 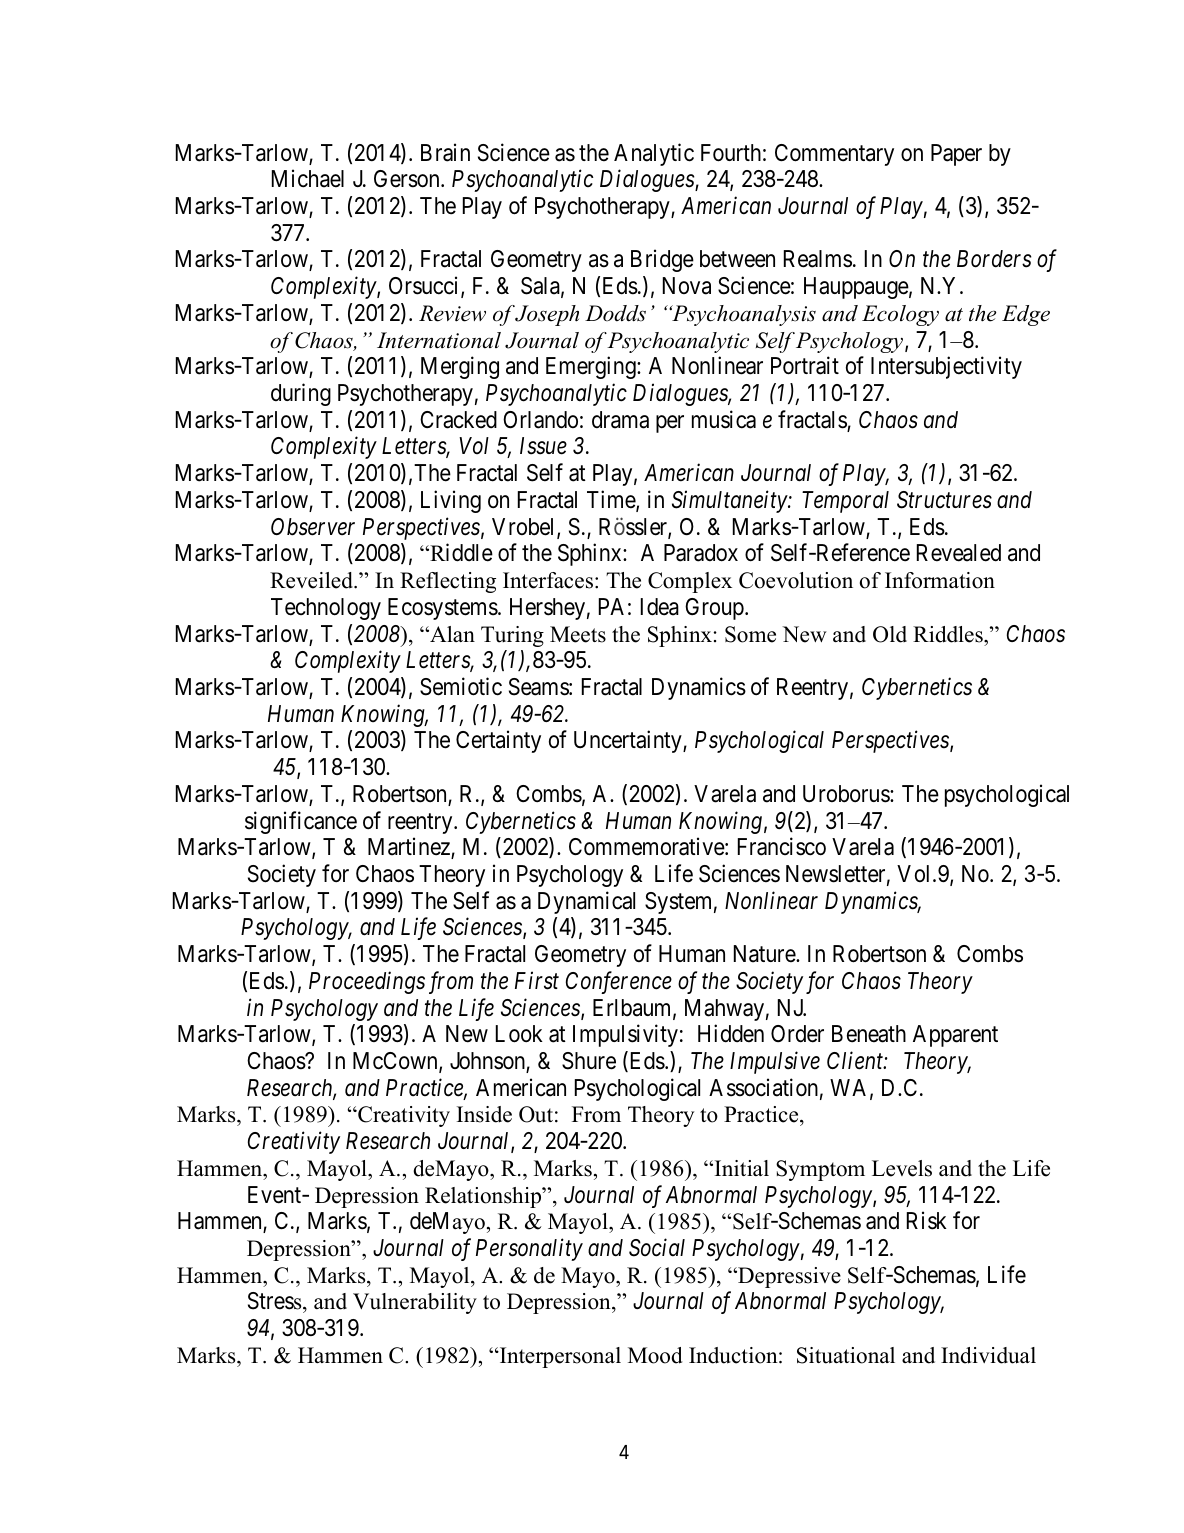 What do you see at coordinates (655, 1355) in the document?
I see `Mood` at bounding box center [655, 1355].
